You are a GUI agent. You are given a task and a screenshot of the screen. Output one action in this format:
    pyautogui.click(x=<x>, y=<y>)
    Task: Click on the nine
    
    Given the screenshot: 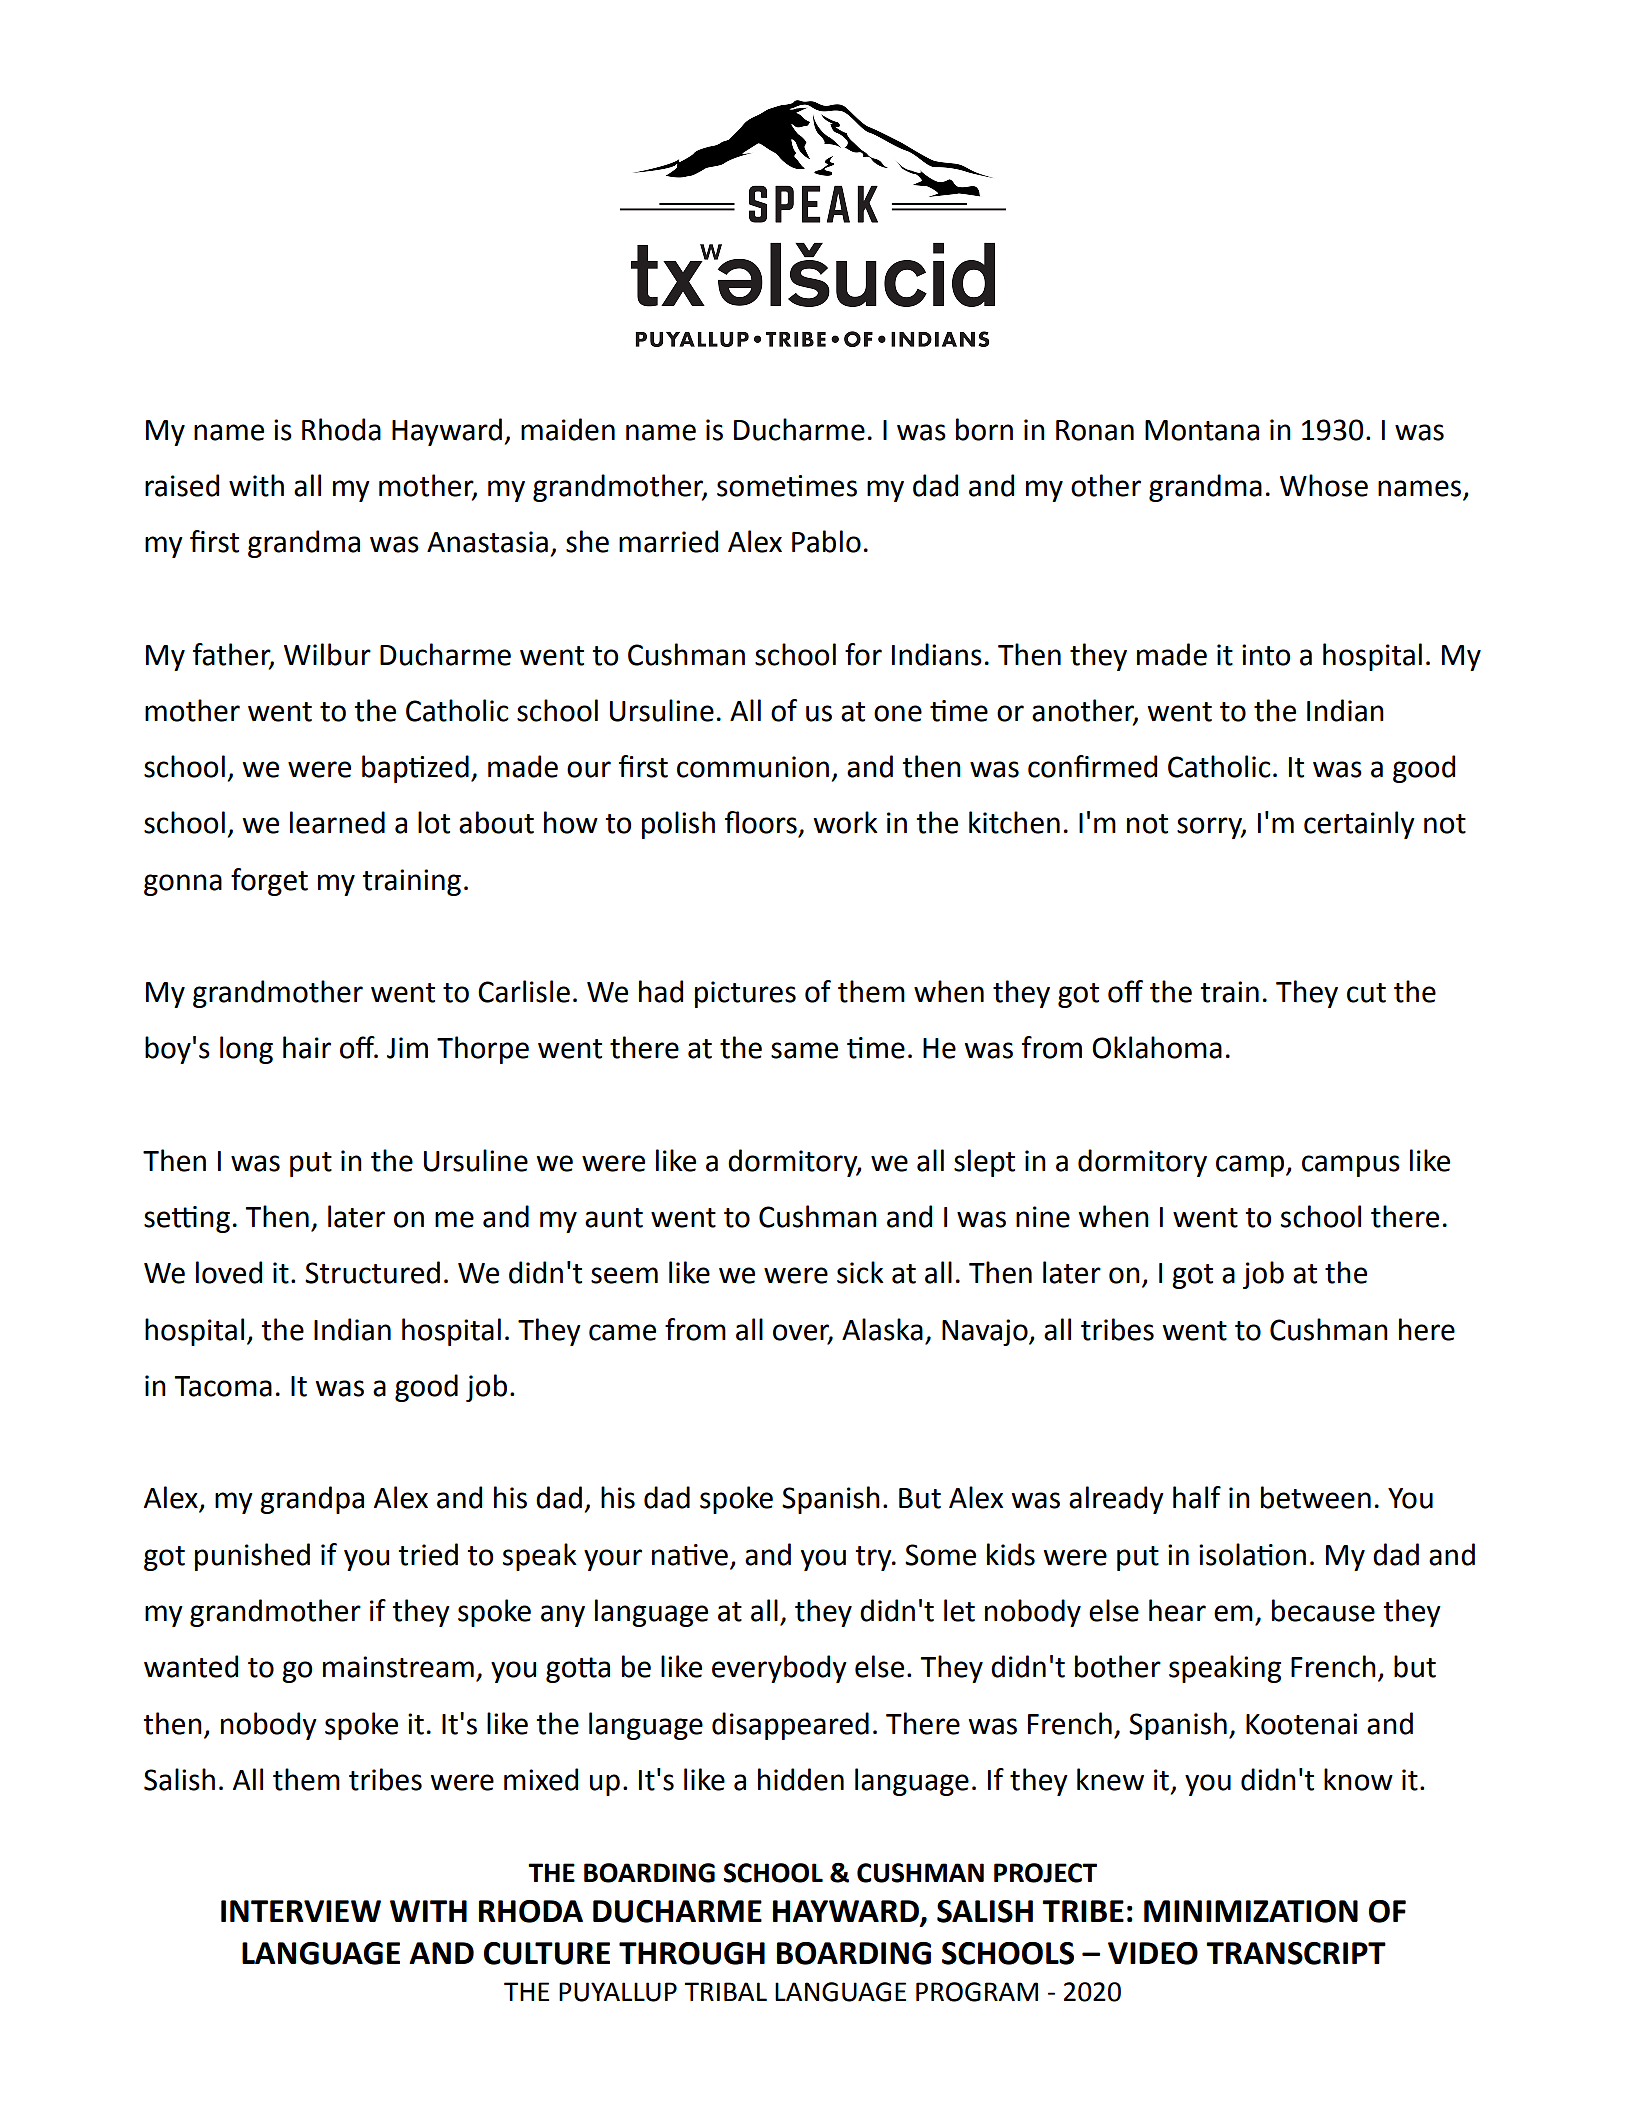 What is the action you would take?
    pyautogui.click(x=1043, y=1217)
